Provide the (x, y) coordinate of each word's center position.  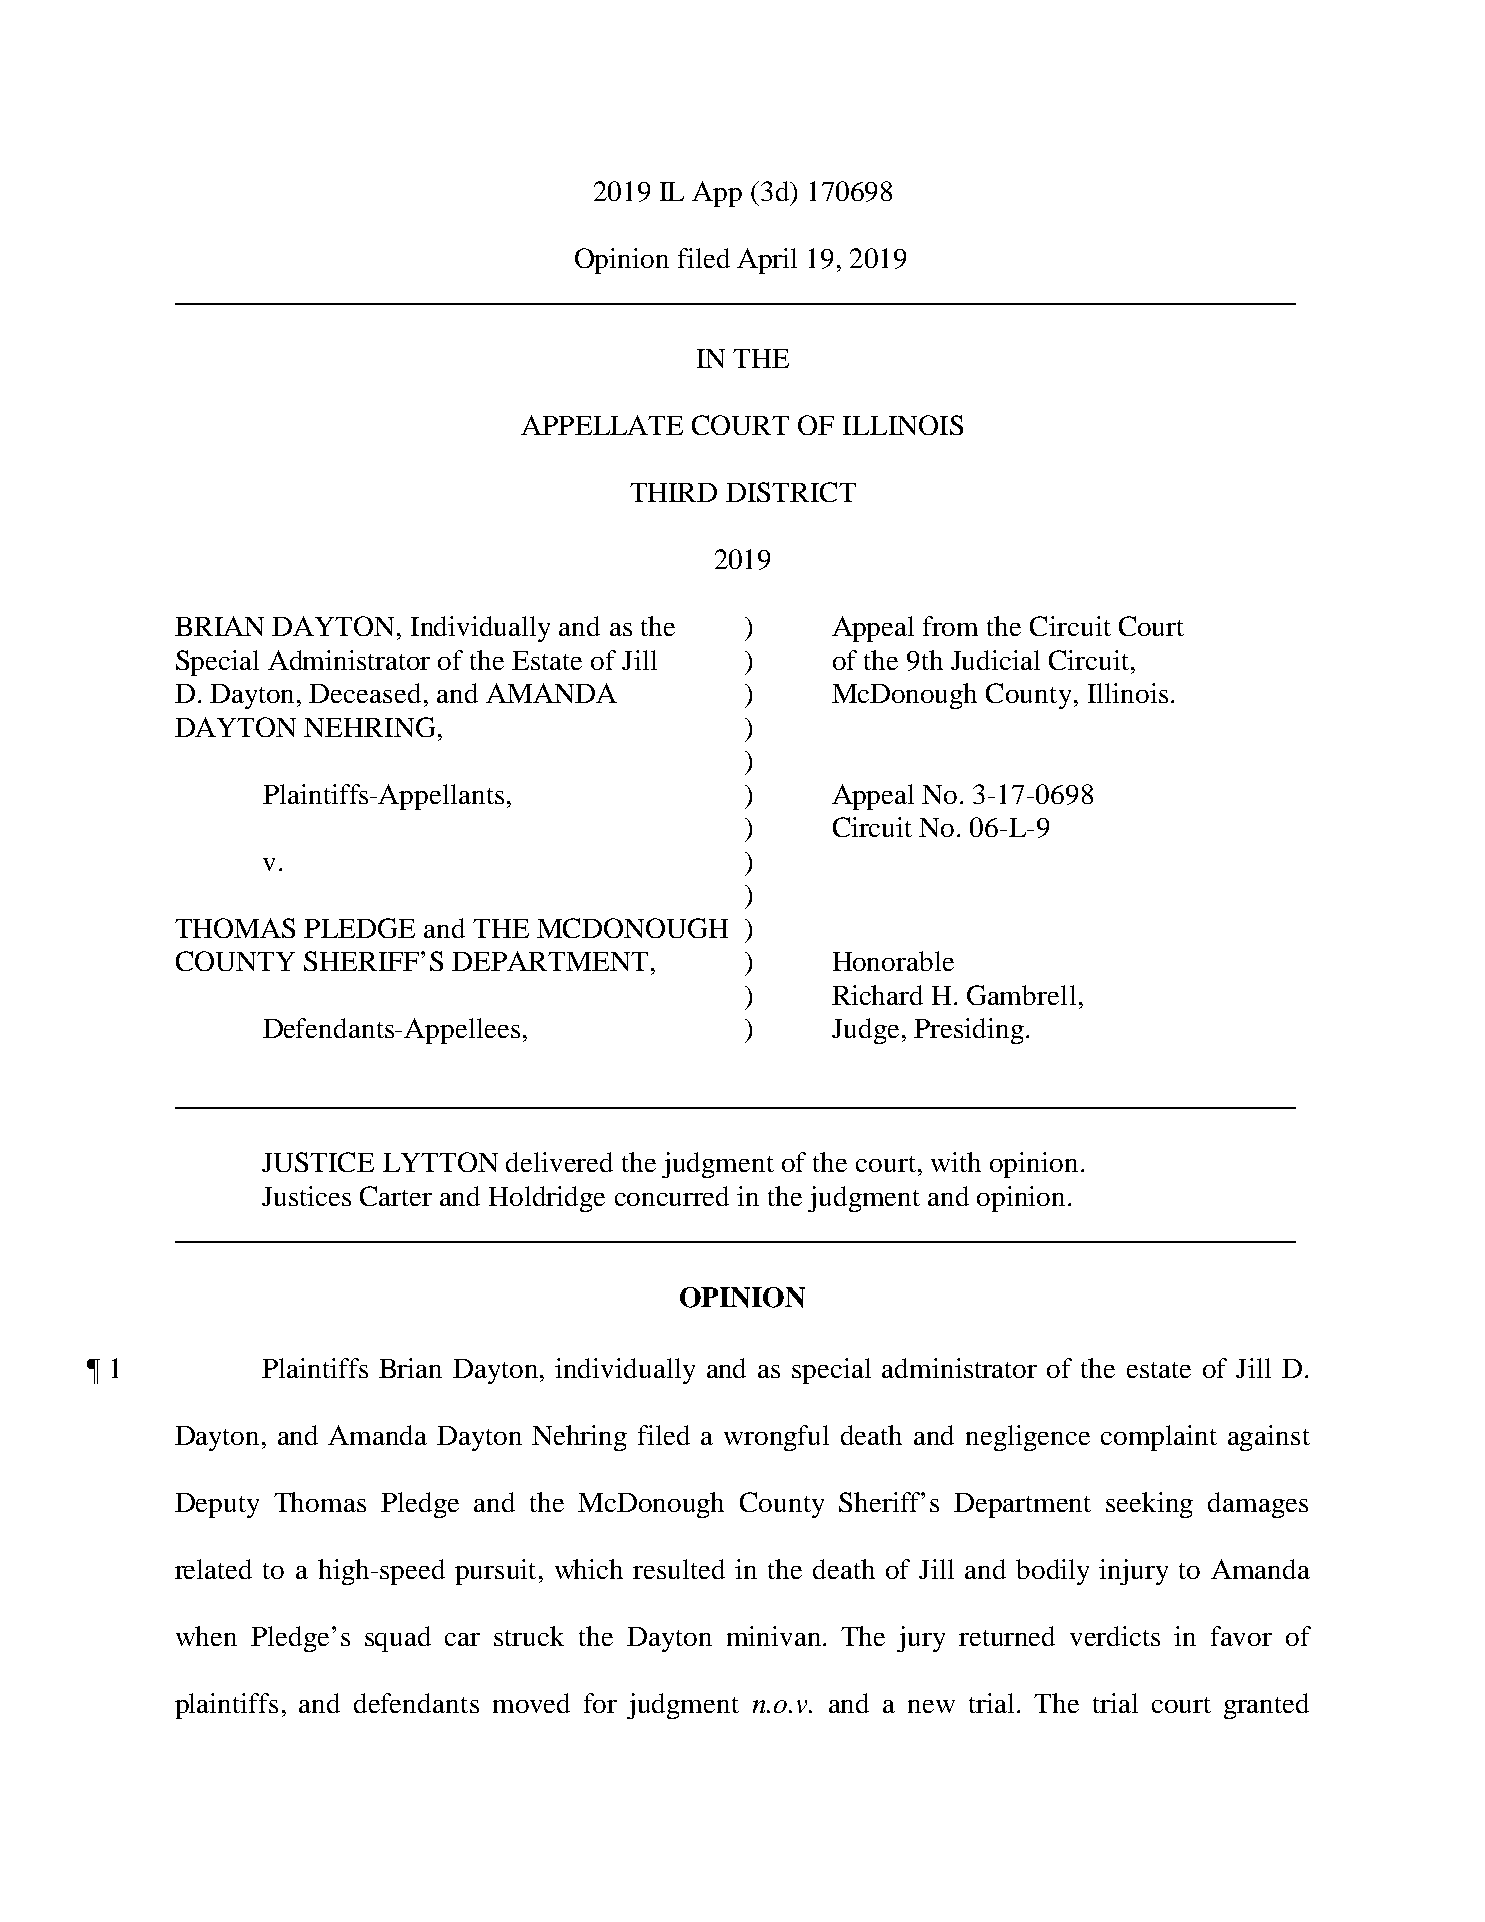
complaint (1159, 1438)
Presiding (969, 1031)
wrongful (776, 1438)
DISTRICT (791, 492)
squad (398, 1639)
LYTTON (440, 1162)
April (767, 261)
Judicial (995, 660)
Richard (877, 995)
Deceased (365, 693)
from (950, 626)
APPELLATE (602, 425)
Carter (396, 1196)
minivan (774, 1636)
